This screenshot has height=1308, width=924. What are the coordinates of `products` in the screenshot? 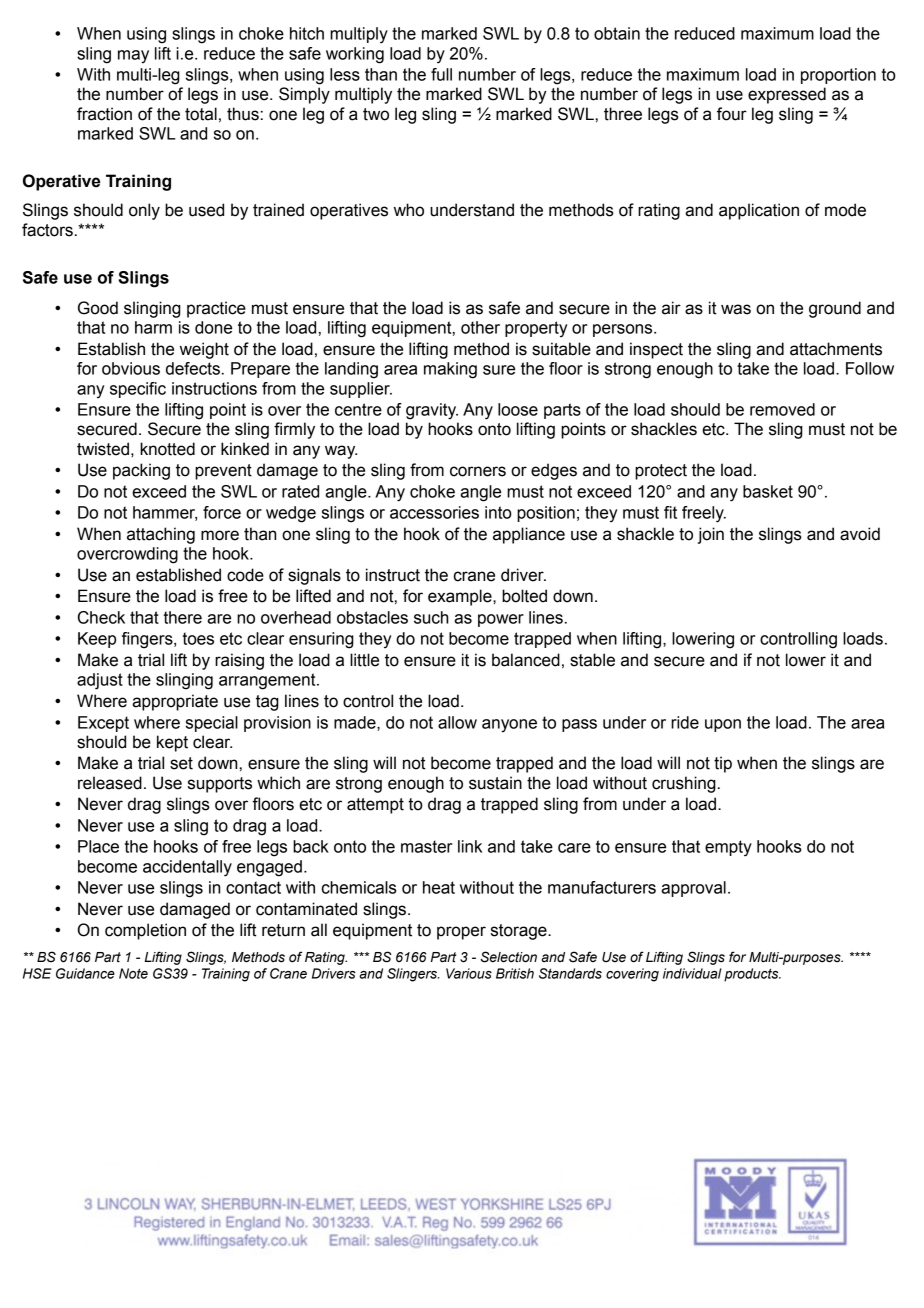 It's located at (752, 975).
